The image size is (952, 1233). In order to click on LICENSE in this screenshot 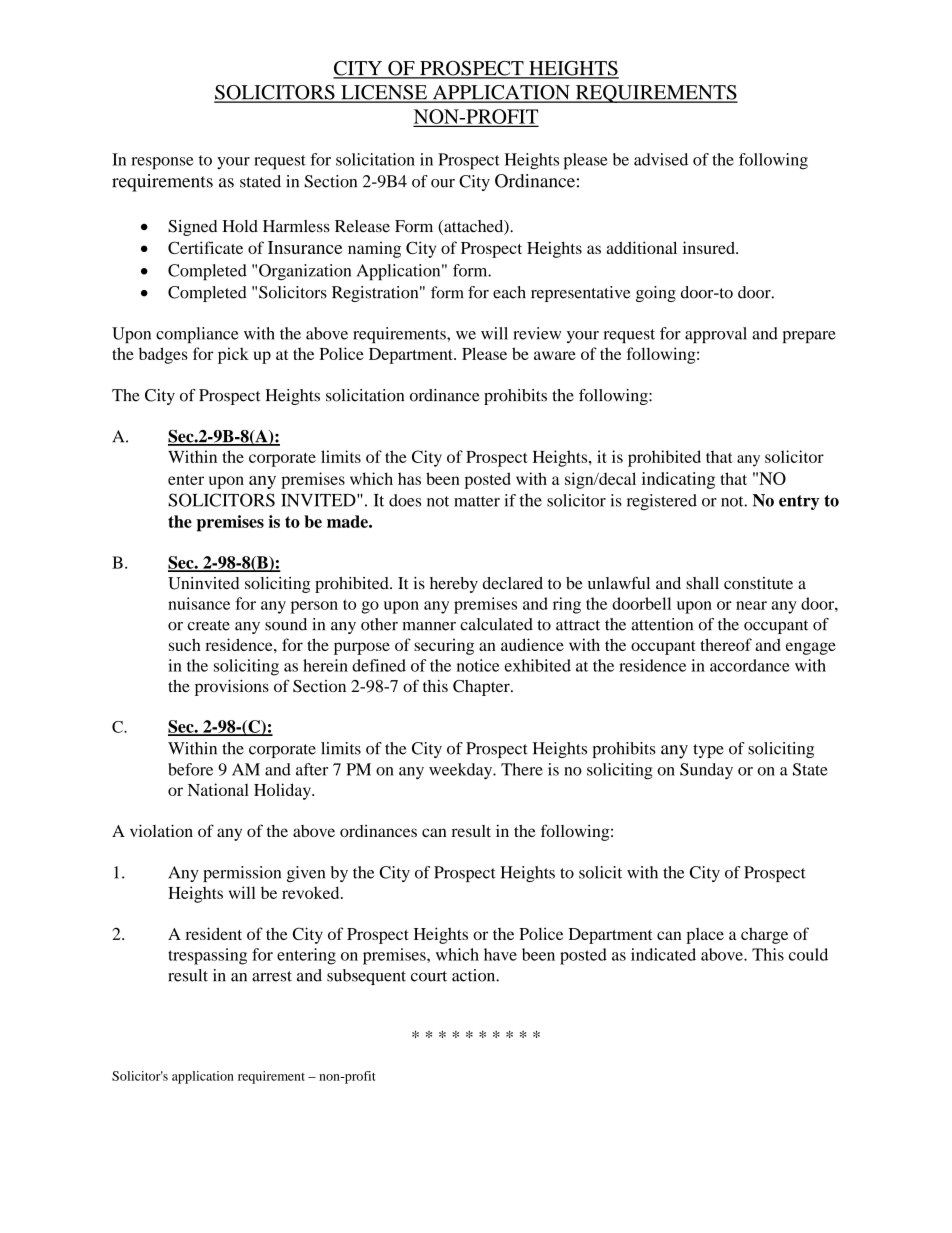, I will do `click(384, 93)`.
